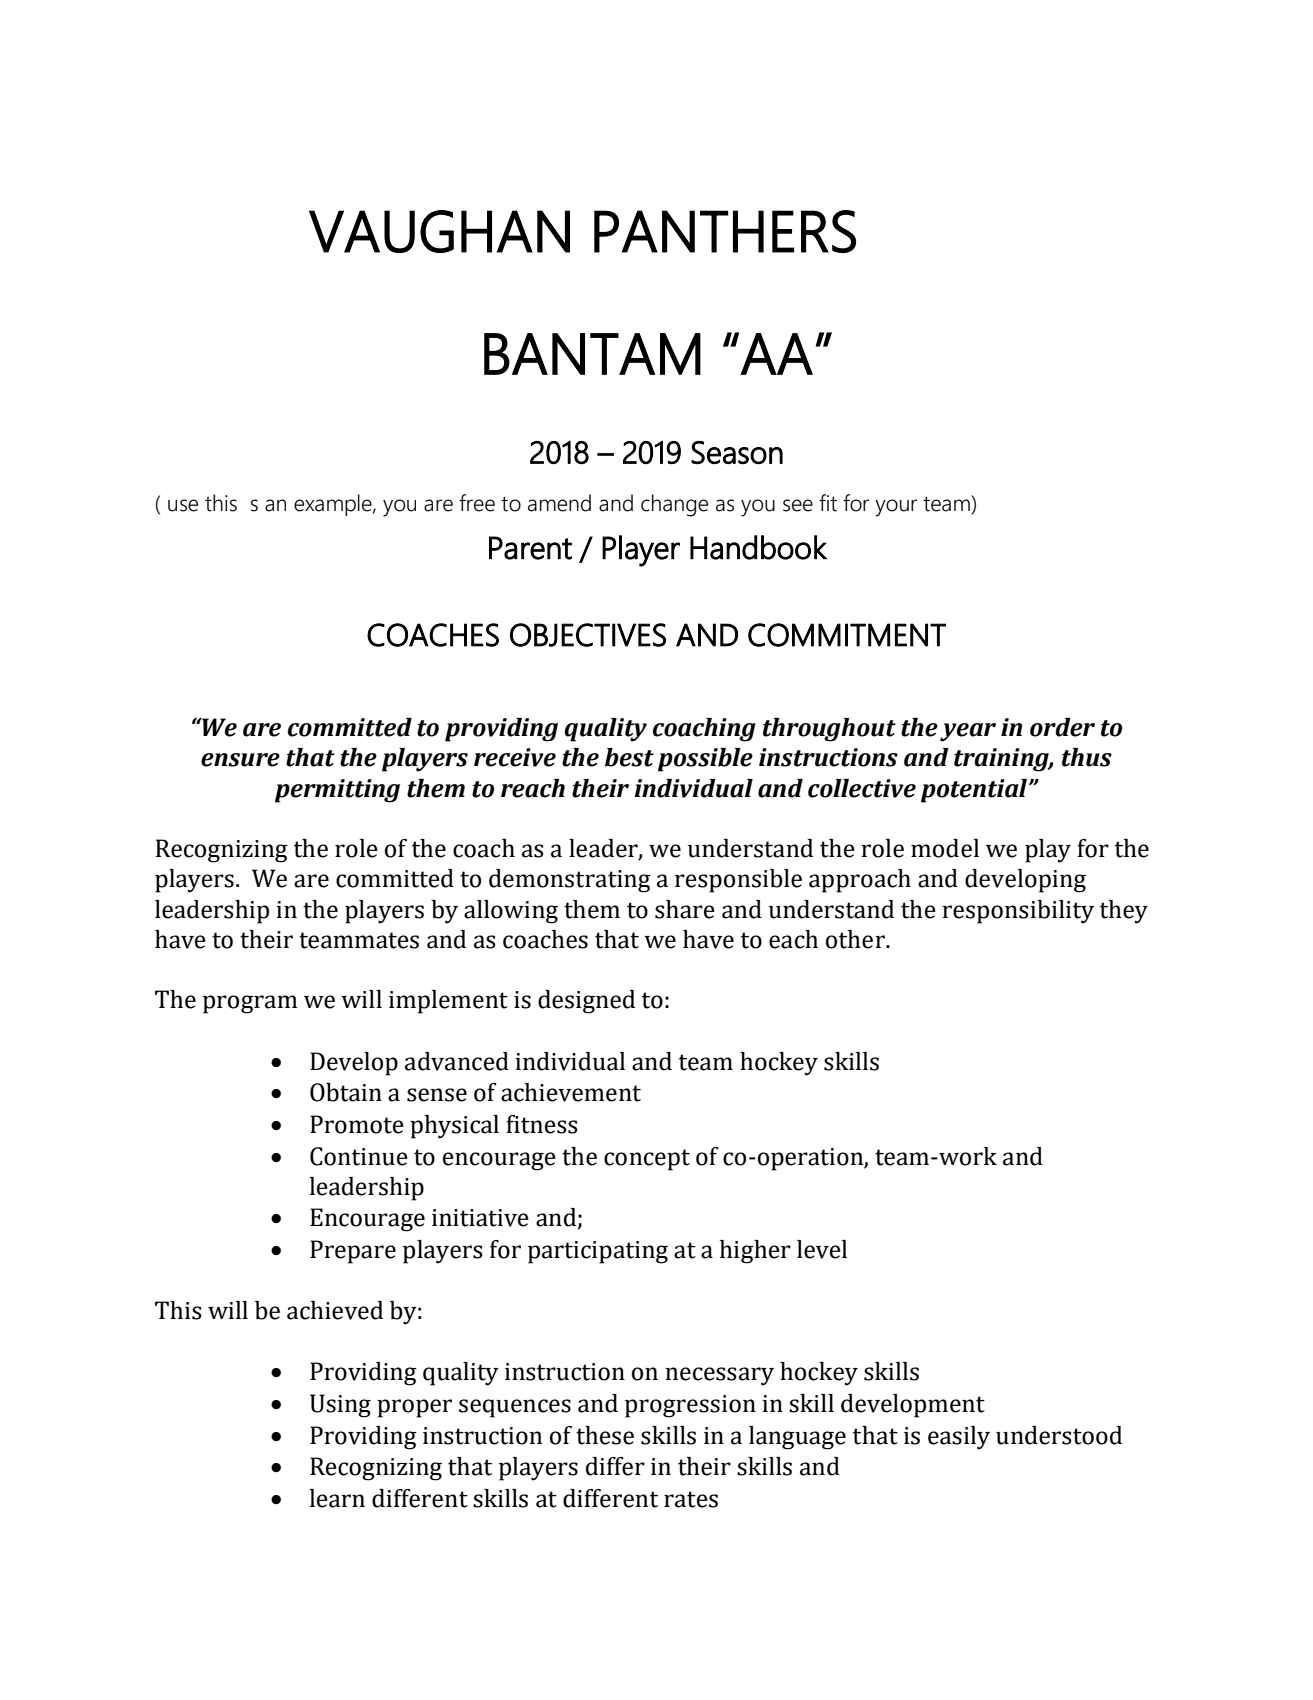 This screenshot has width=1313, height=1700. What do you see at coordinates (737, 452) in the screenshot?
I see `Season` at bounding box center [737, 452].
